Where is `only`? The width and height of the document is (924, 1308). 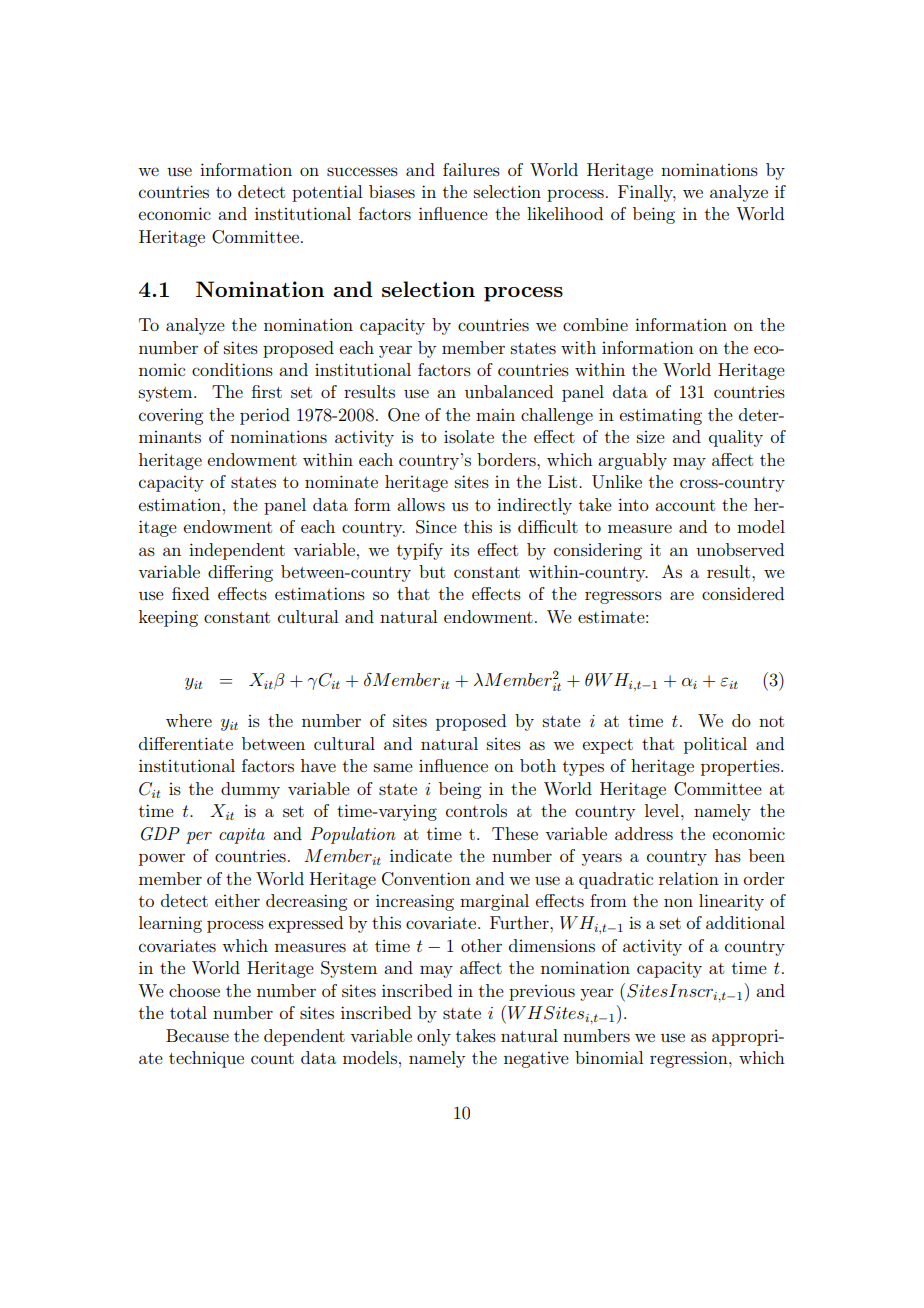 only is located at coordinates (434, 1037).
